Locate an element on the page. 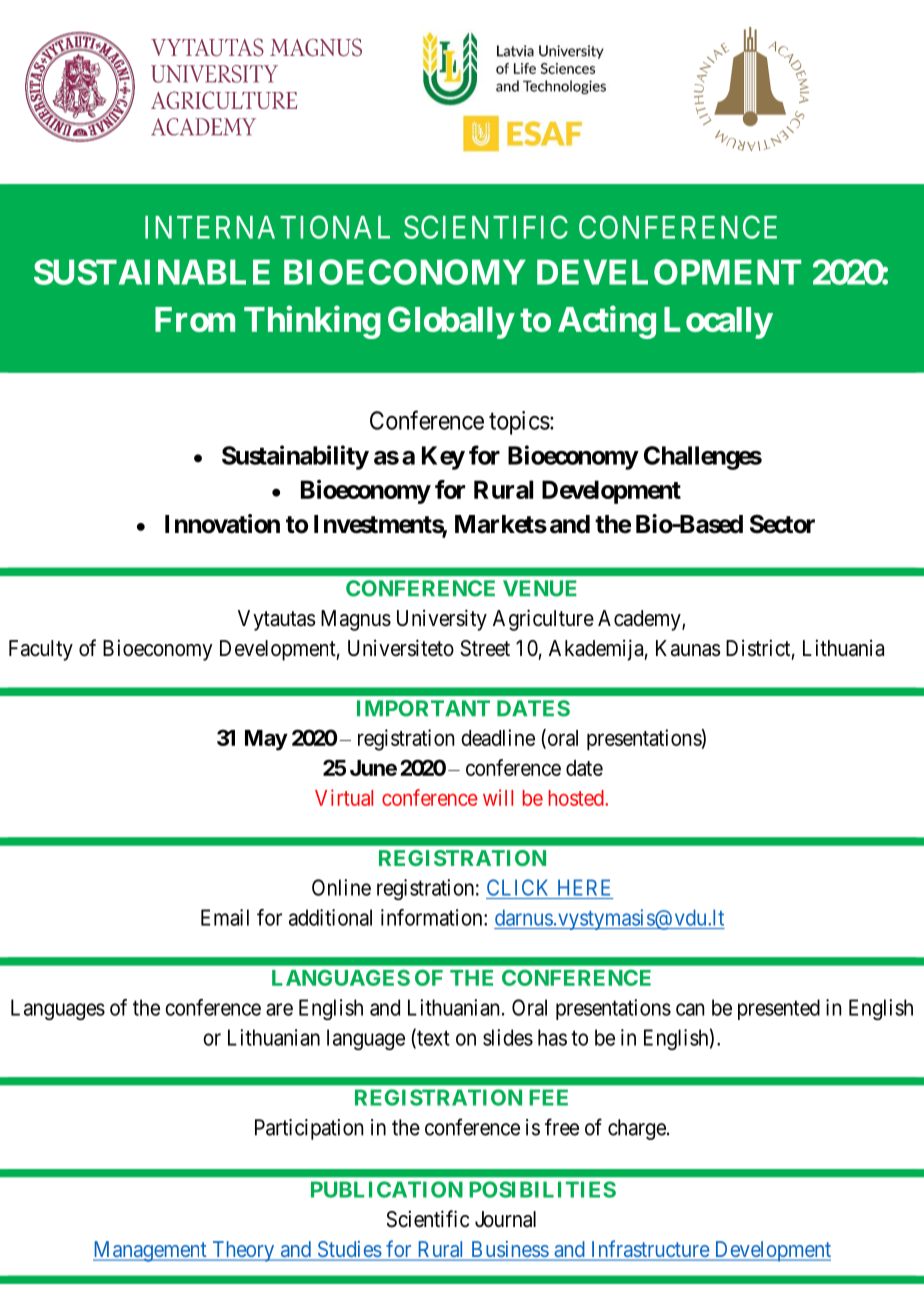  Management is located at coordinates (151, 1251).
